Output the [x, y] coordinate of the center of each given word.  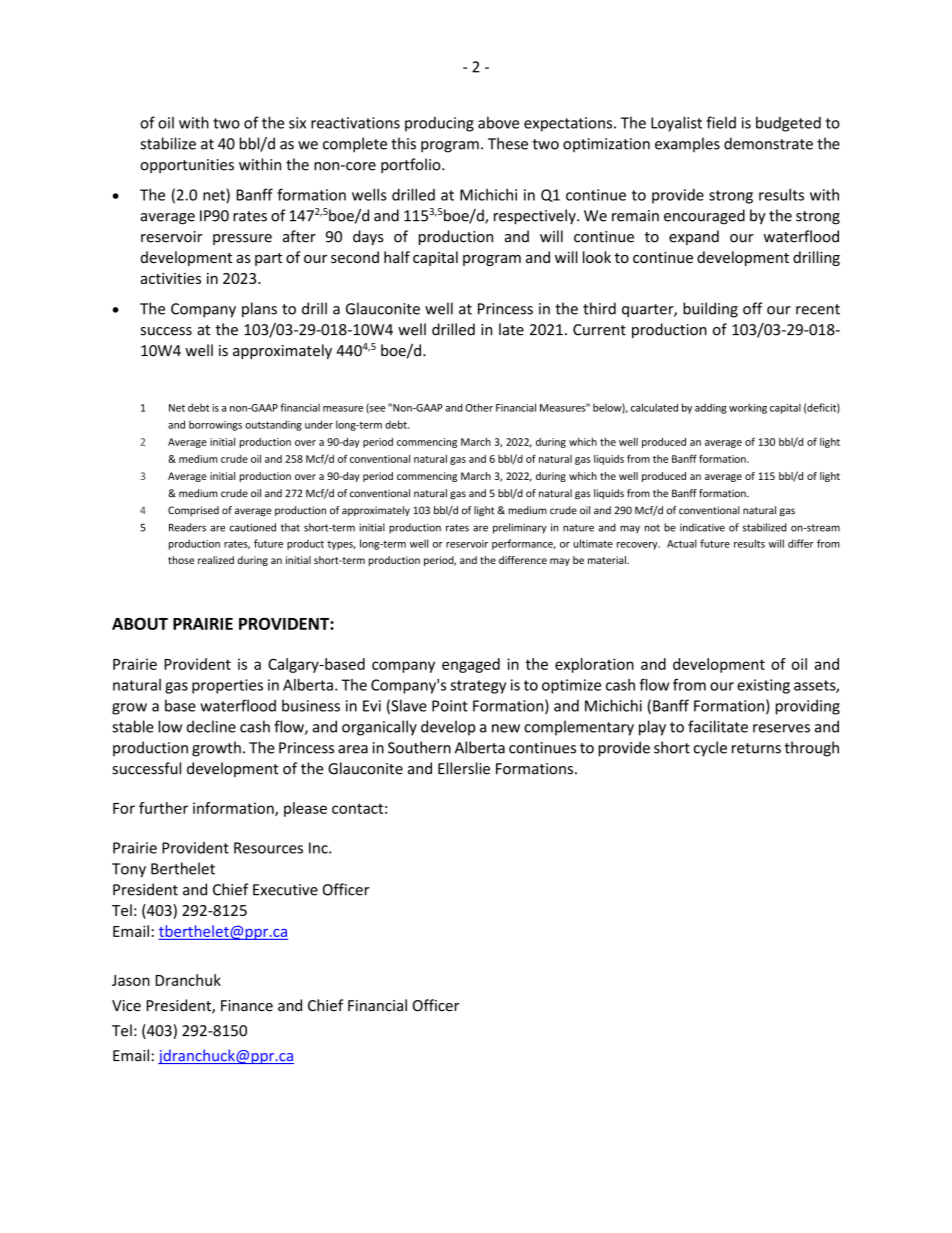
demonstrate [768, 143]
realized [216, 560]
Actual [682, 543]
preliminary [520, 528]
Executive [285, 890]
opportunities [187, 166]
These [508, 143]
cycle [710, 749]
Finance [247, 1006]
